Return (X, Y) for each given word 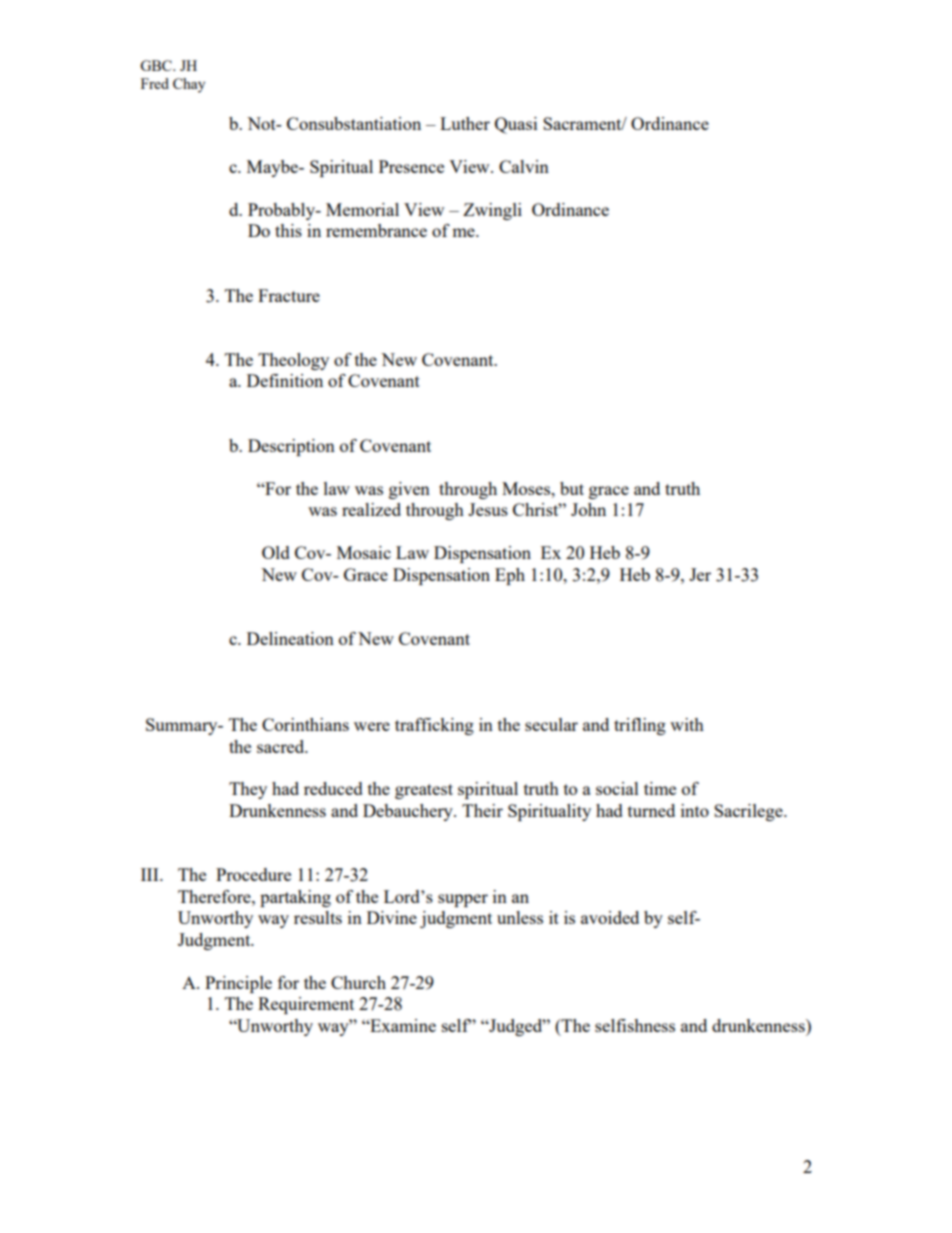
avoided (610, 917)
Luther (465, 123)
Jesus (488, 509)
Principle (238, 984)
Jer (700, 574)
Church (358, 982)
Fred (155, 83)
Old (276, 552)
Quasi (516, 125)
